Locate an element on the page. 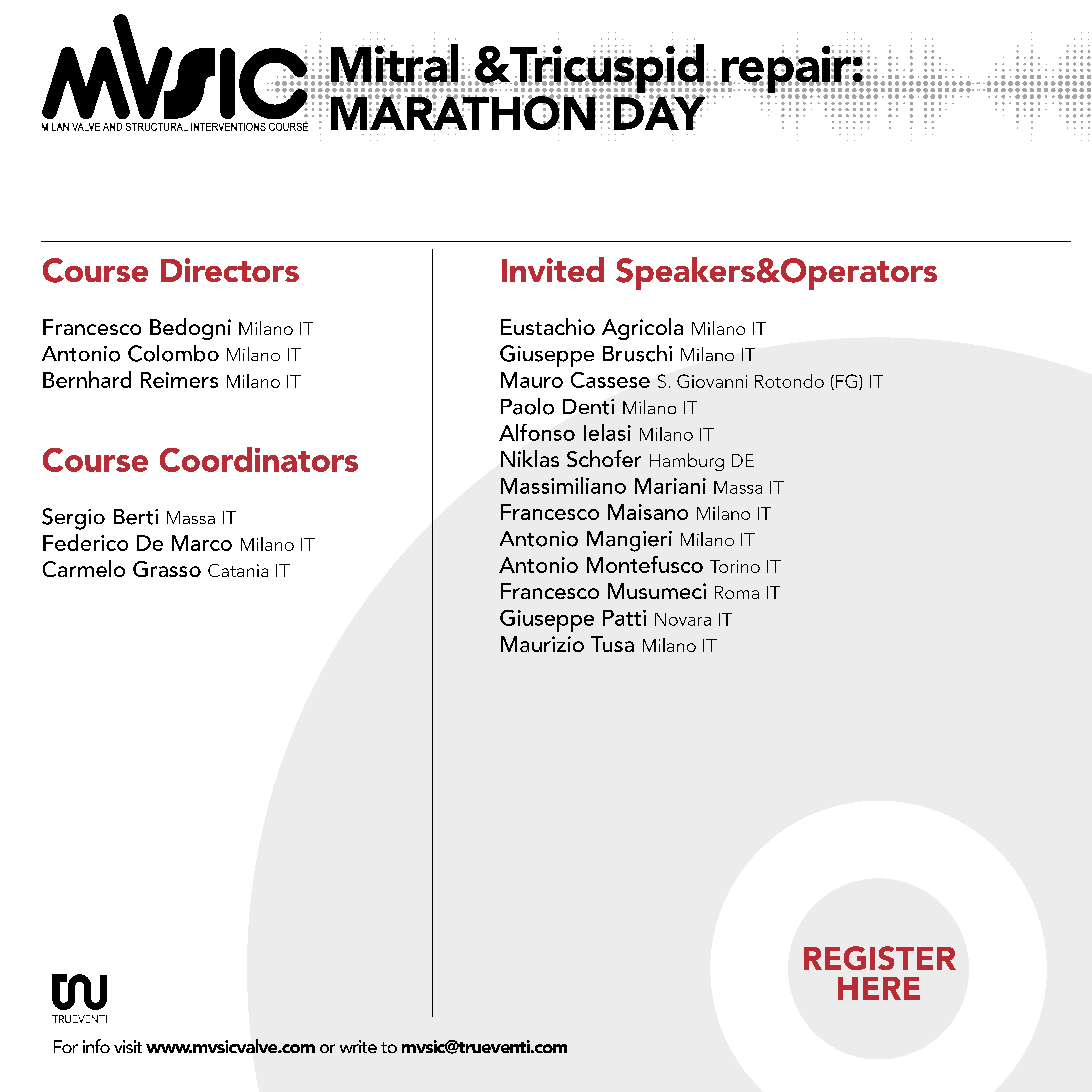  Giovanni is located at coordinates (712, 381).
